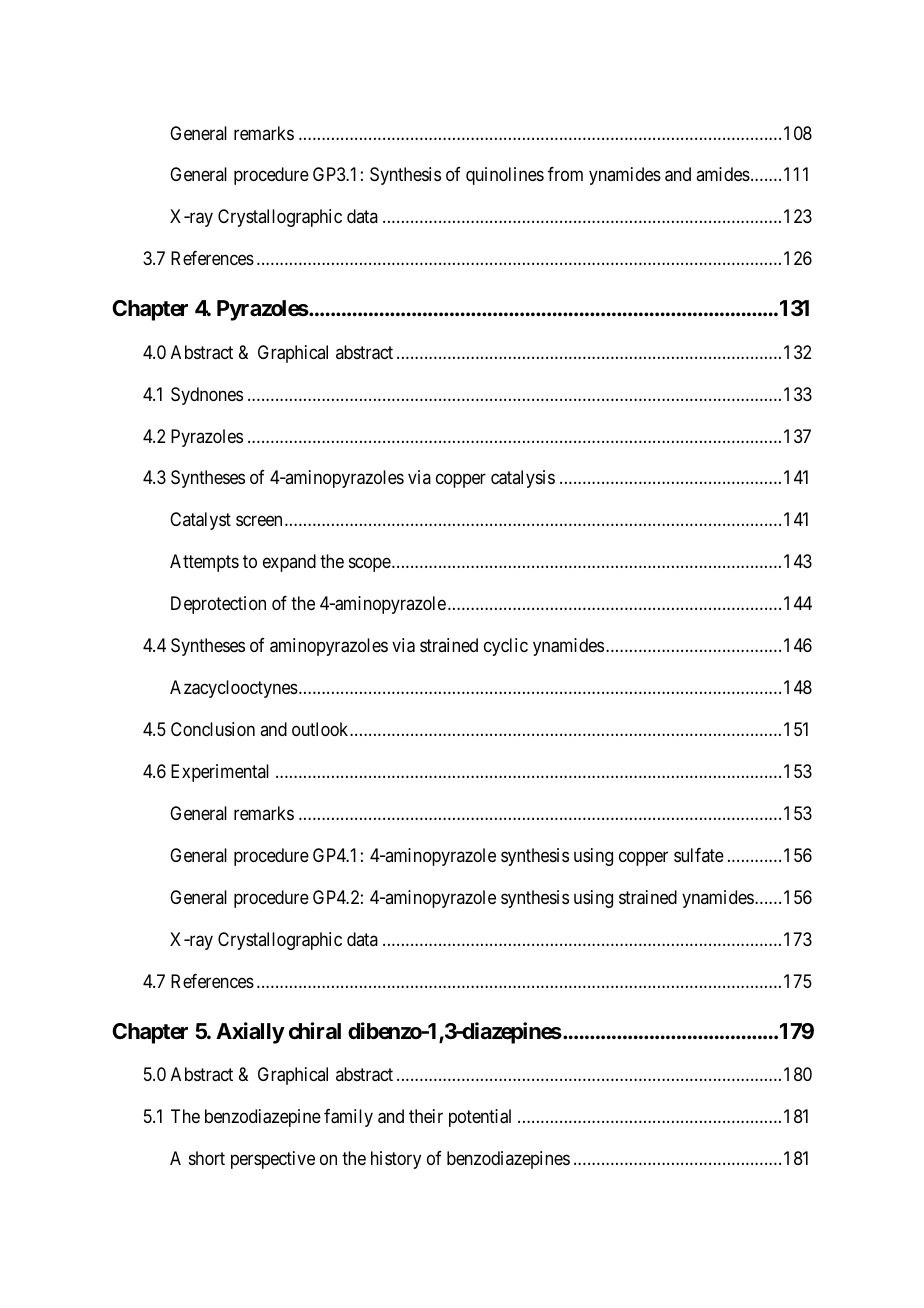 This page has height=1308, width=924. Describe the element at coordinates (426, 1116) in the page. I see `their` at that location.
